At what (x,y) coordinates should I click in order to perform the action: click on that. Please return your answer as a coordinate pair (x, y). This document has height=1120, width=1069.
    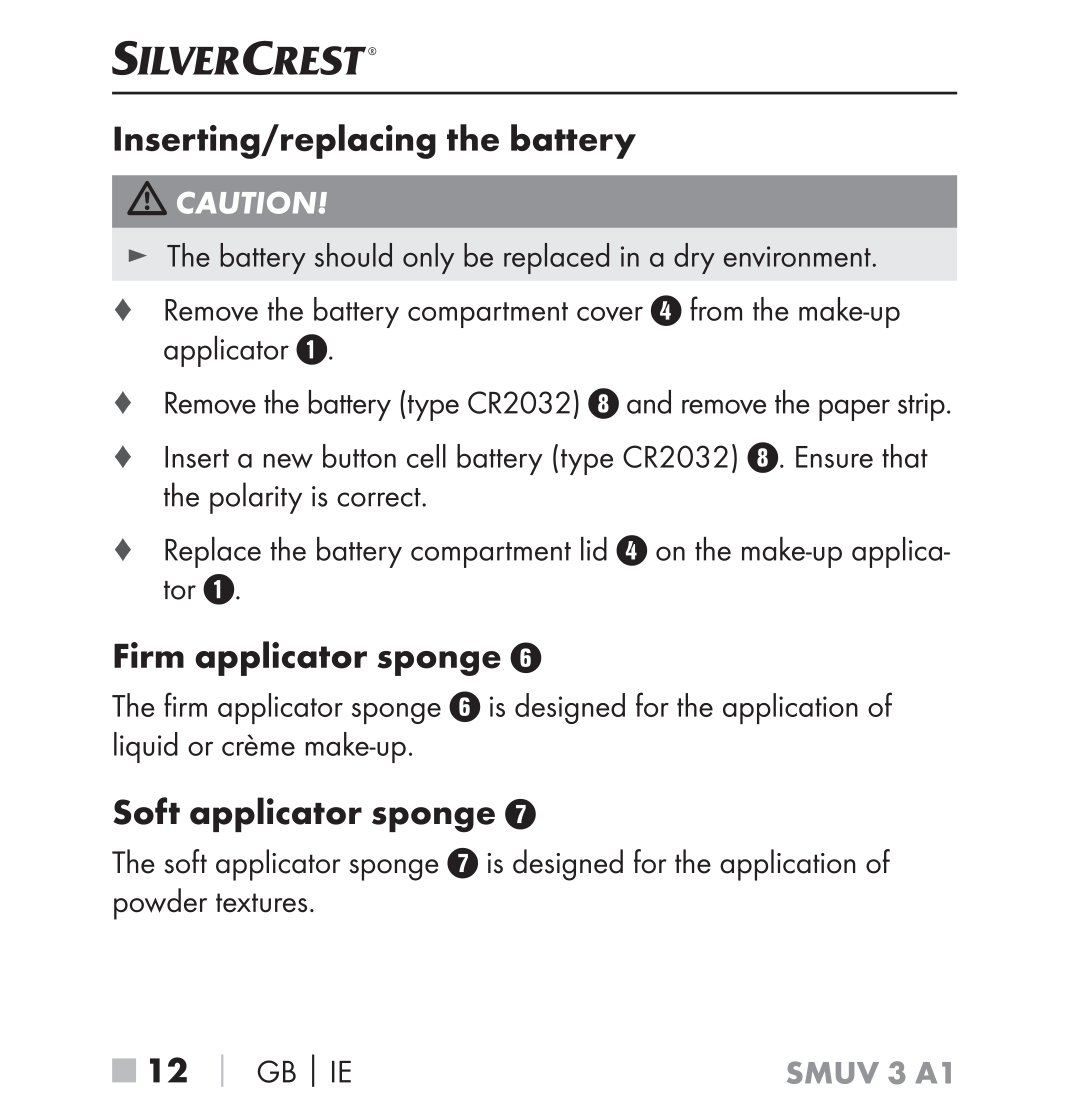
    Looking at the image, I should click on (905, 456).
